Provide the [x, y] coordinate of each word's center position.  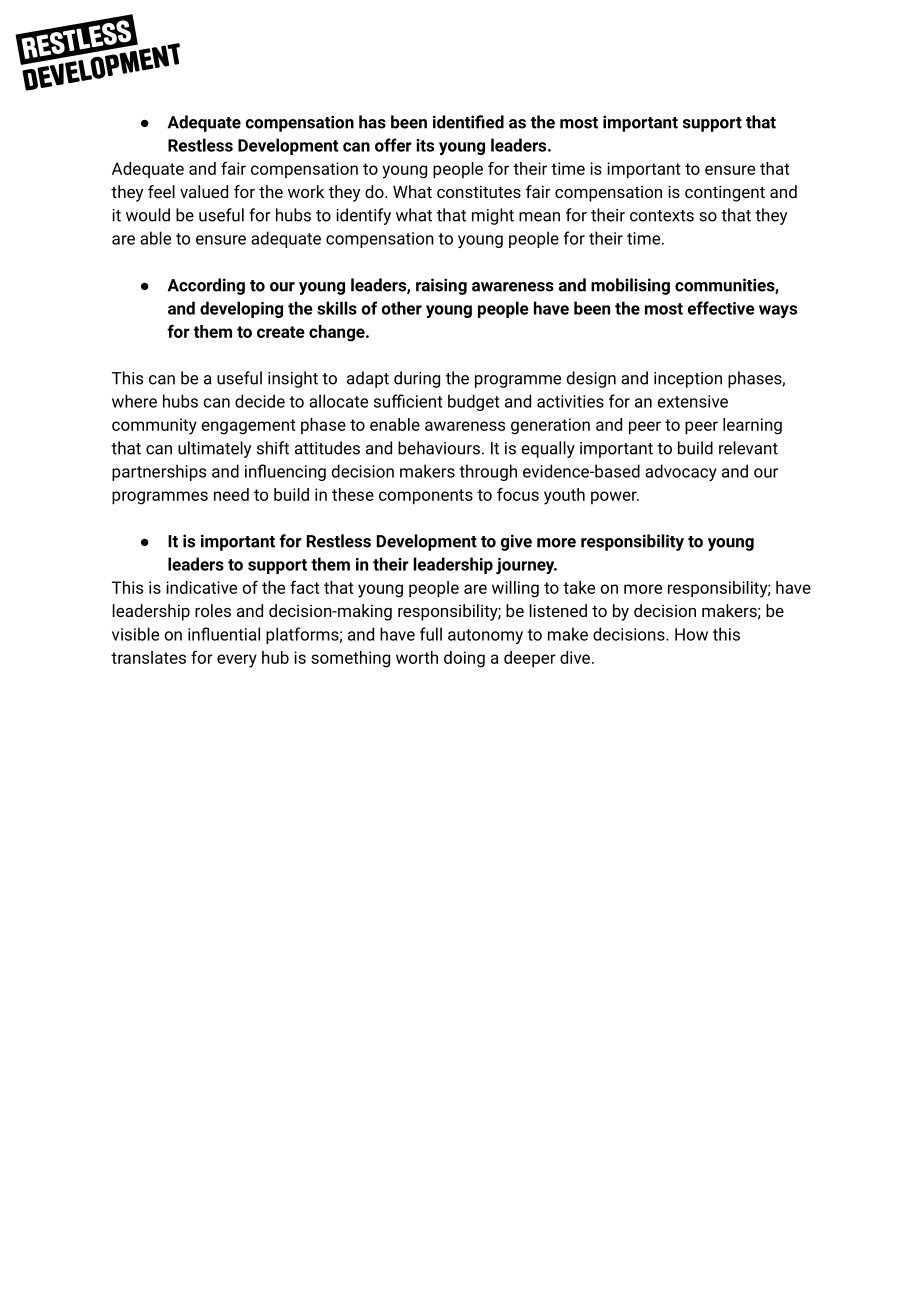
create [281, 332]
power [615, 497]
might [493, 216]
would [148, 215]
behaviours [439, 448]
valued [204, 191]
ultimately [214, 449]
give [516, 542]
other [402, 308]
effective [721, 308]
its [425, 145]
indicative [201, 587]
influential [224, 634]
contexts [662, 216]
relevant [748, 448]
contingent [725, 193]
